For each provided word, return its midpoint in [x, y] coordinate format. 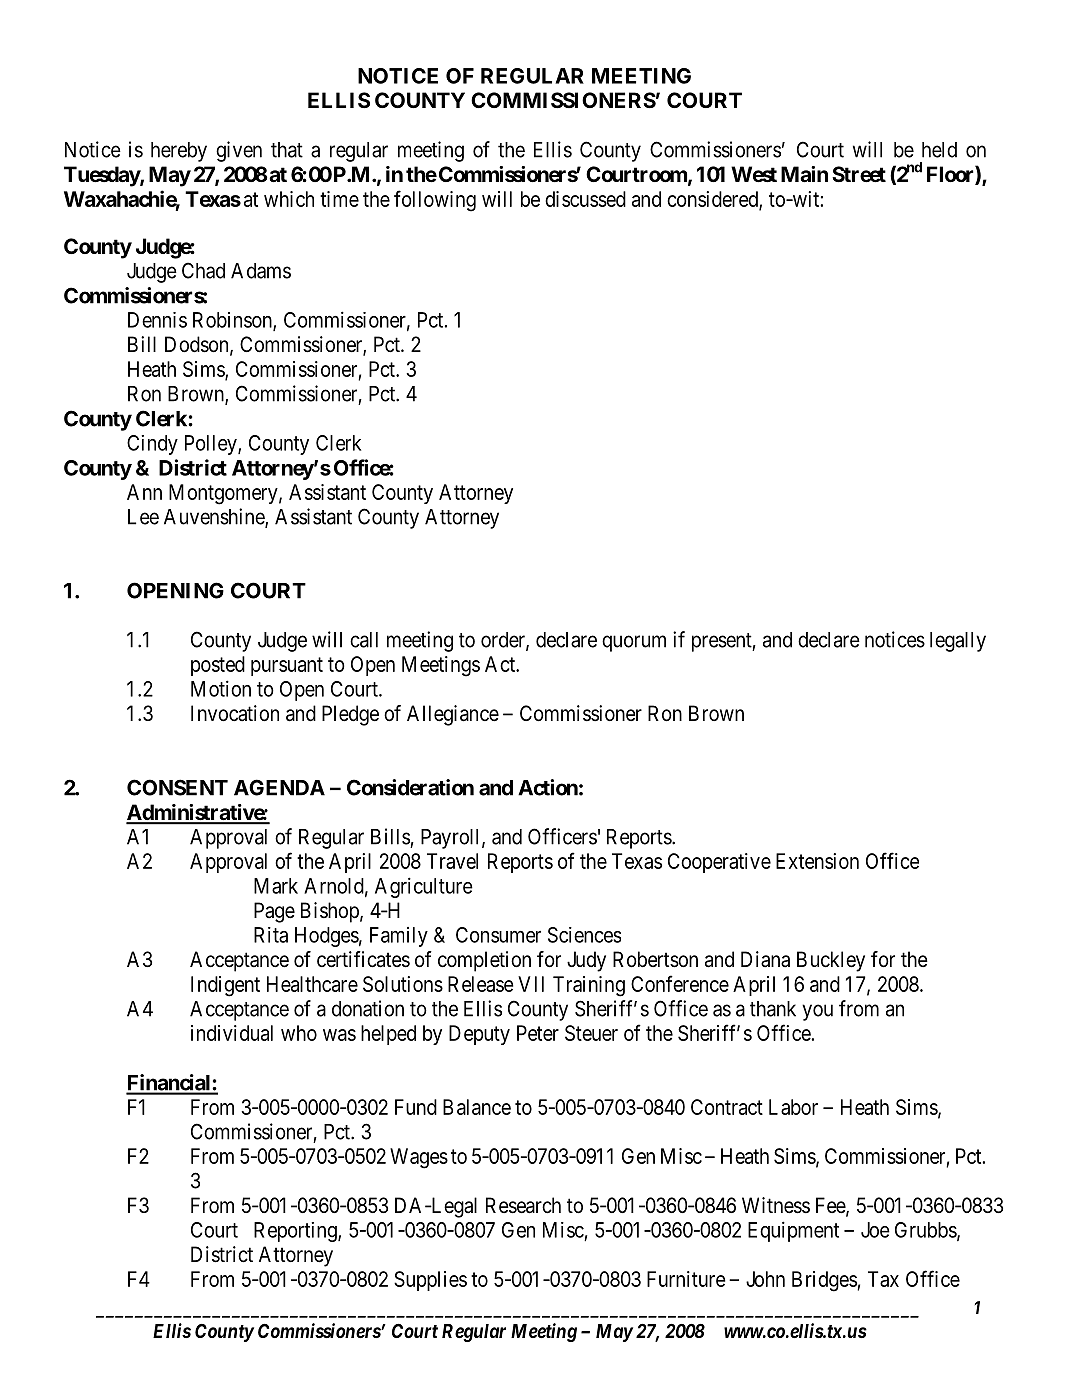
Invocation [235, 713]
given [239, 151]
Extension [817, 861]
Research [523, 1205]
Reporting [296, 1232]
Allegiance [453, 715]
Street [859, 174]
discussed [585, 199]
